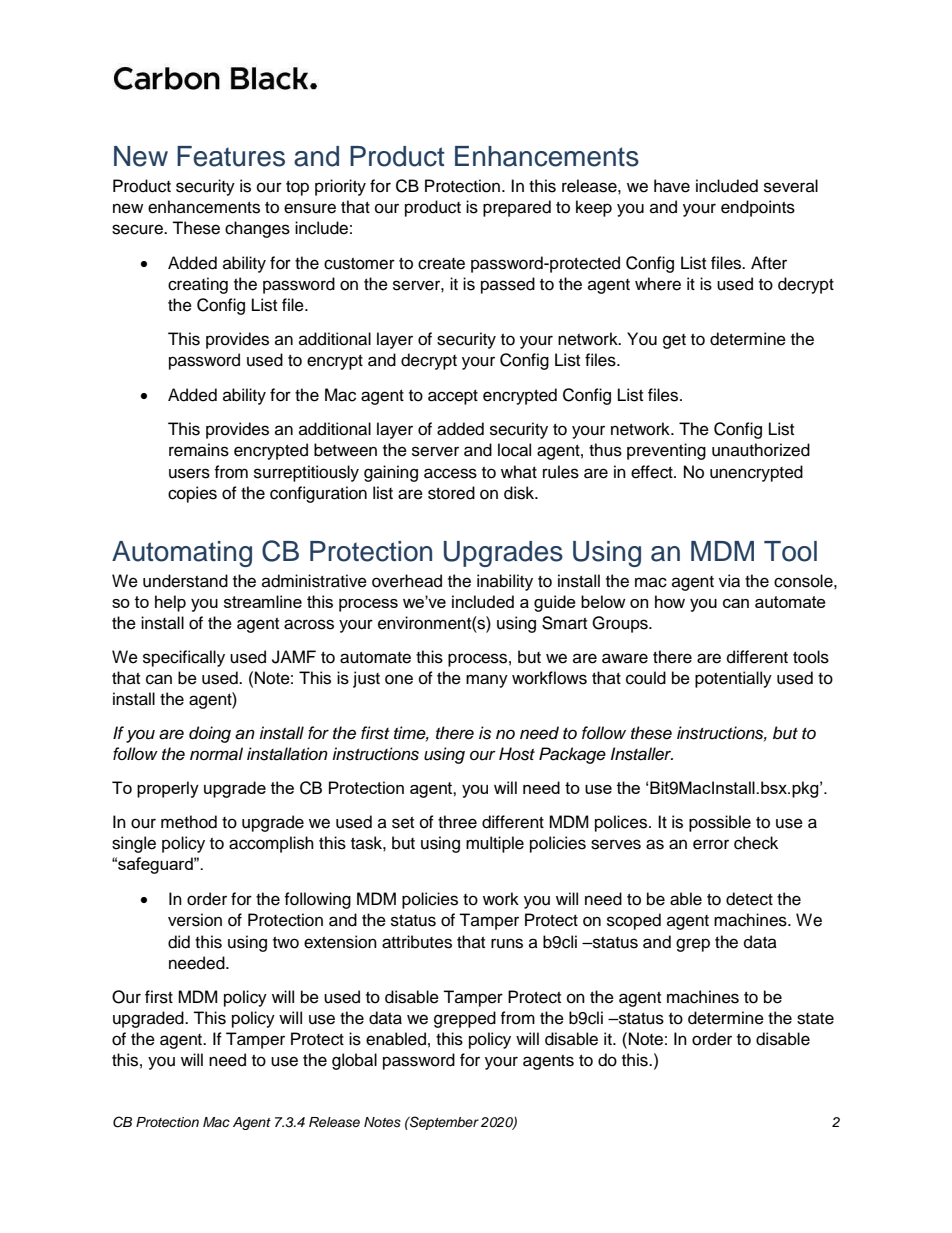  I want to click on global, so click(354, 1061).
